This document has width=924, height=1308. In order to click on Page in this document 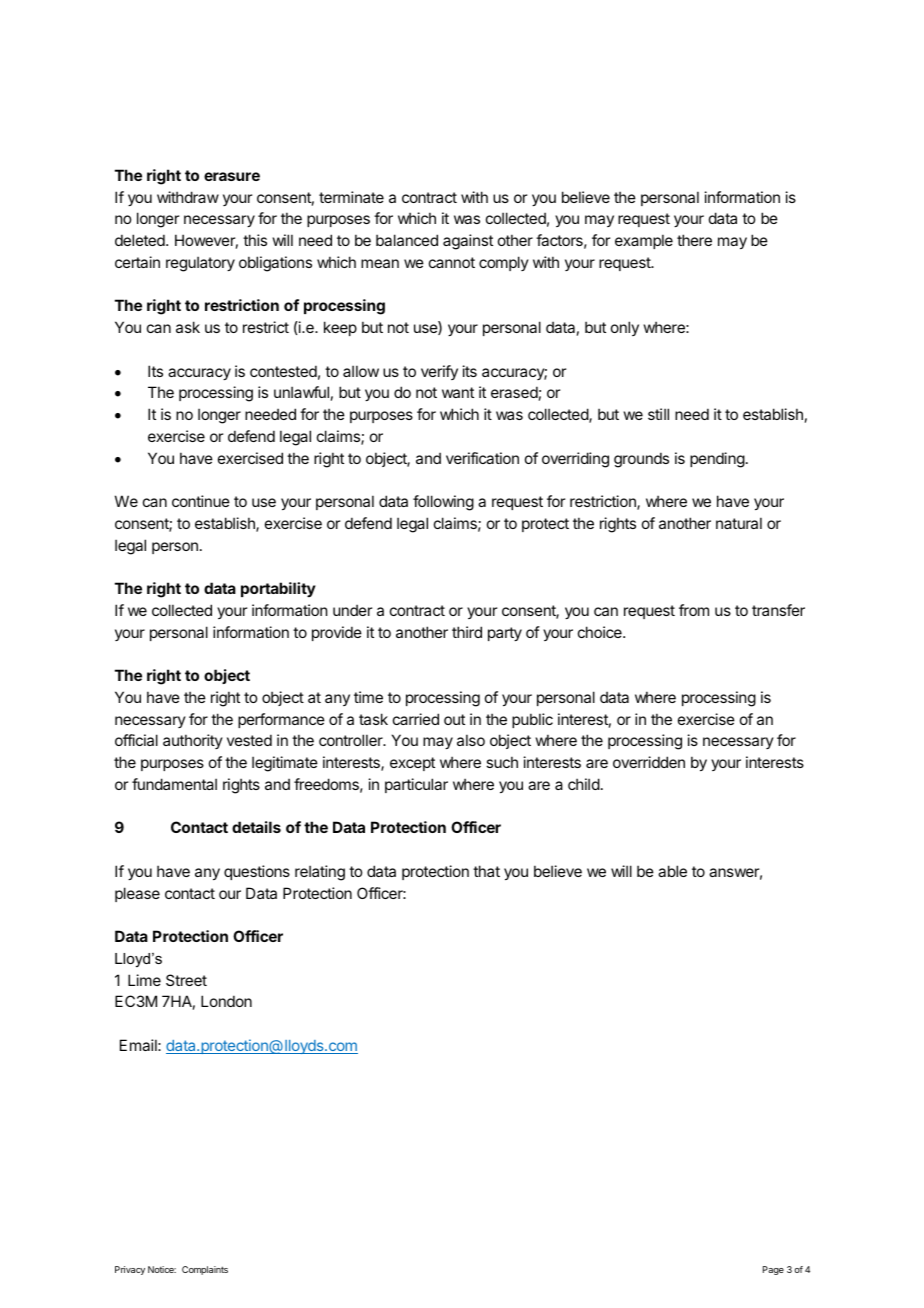, I will do `click(773, 1270)`.
